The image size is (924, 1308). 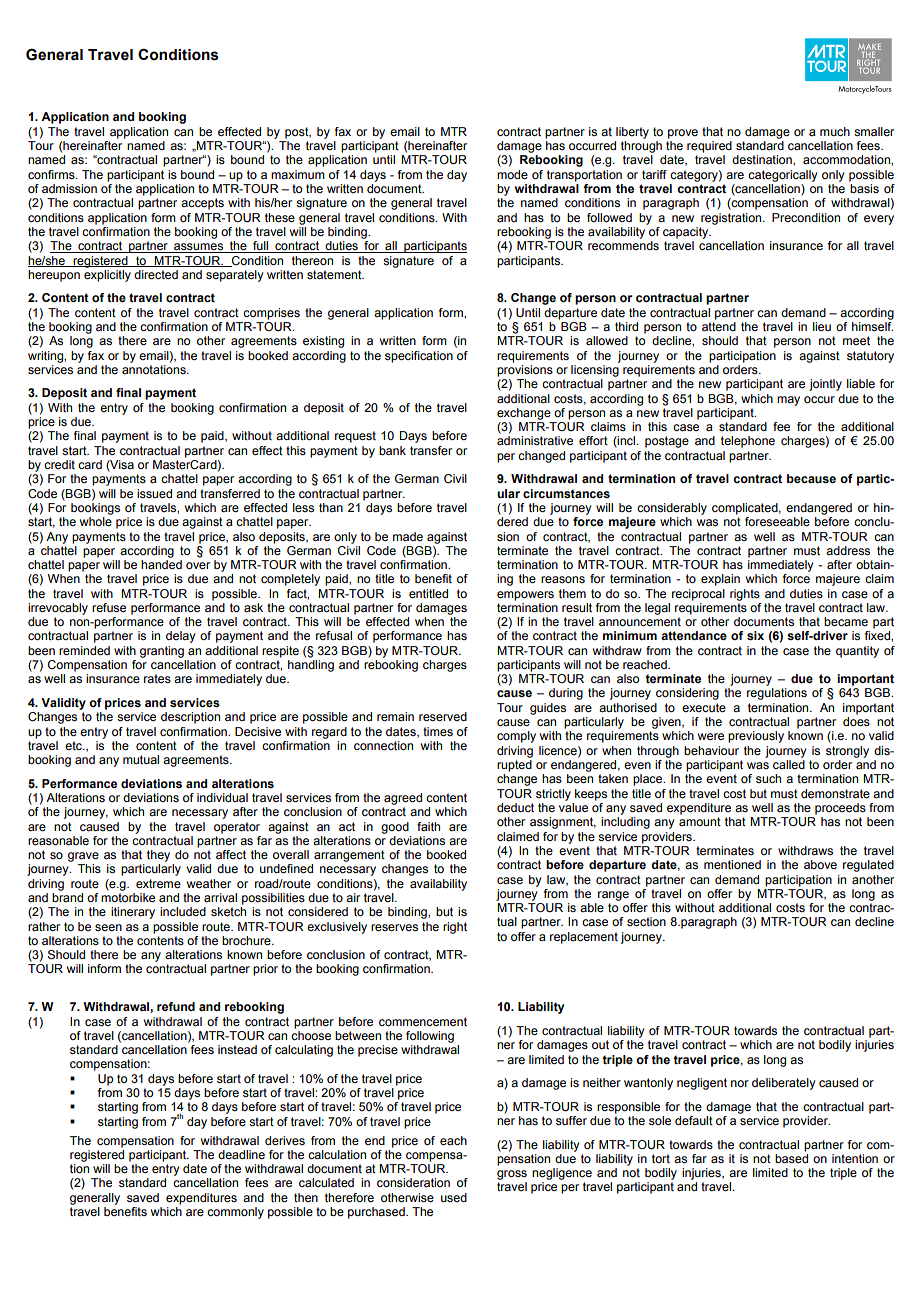 What do you see at coordinates (788, 401) in the image?
I see `may` at bounding box center [788, 401].
